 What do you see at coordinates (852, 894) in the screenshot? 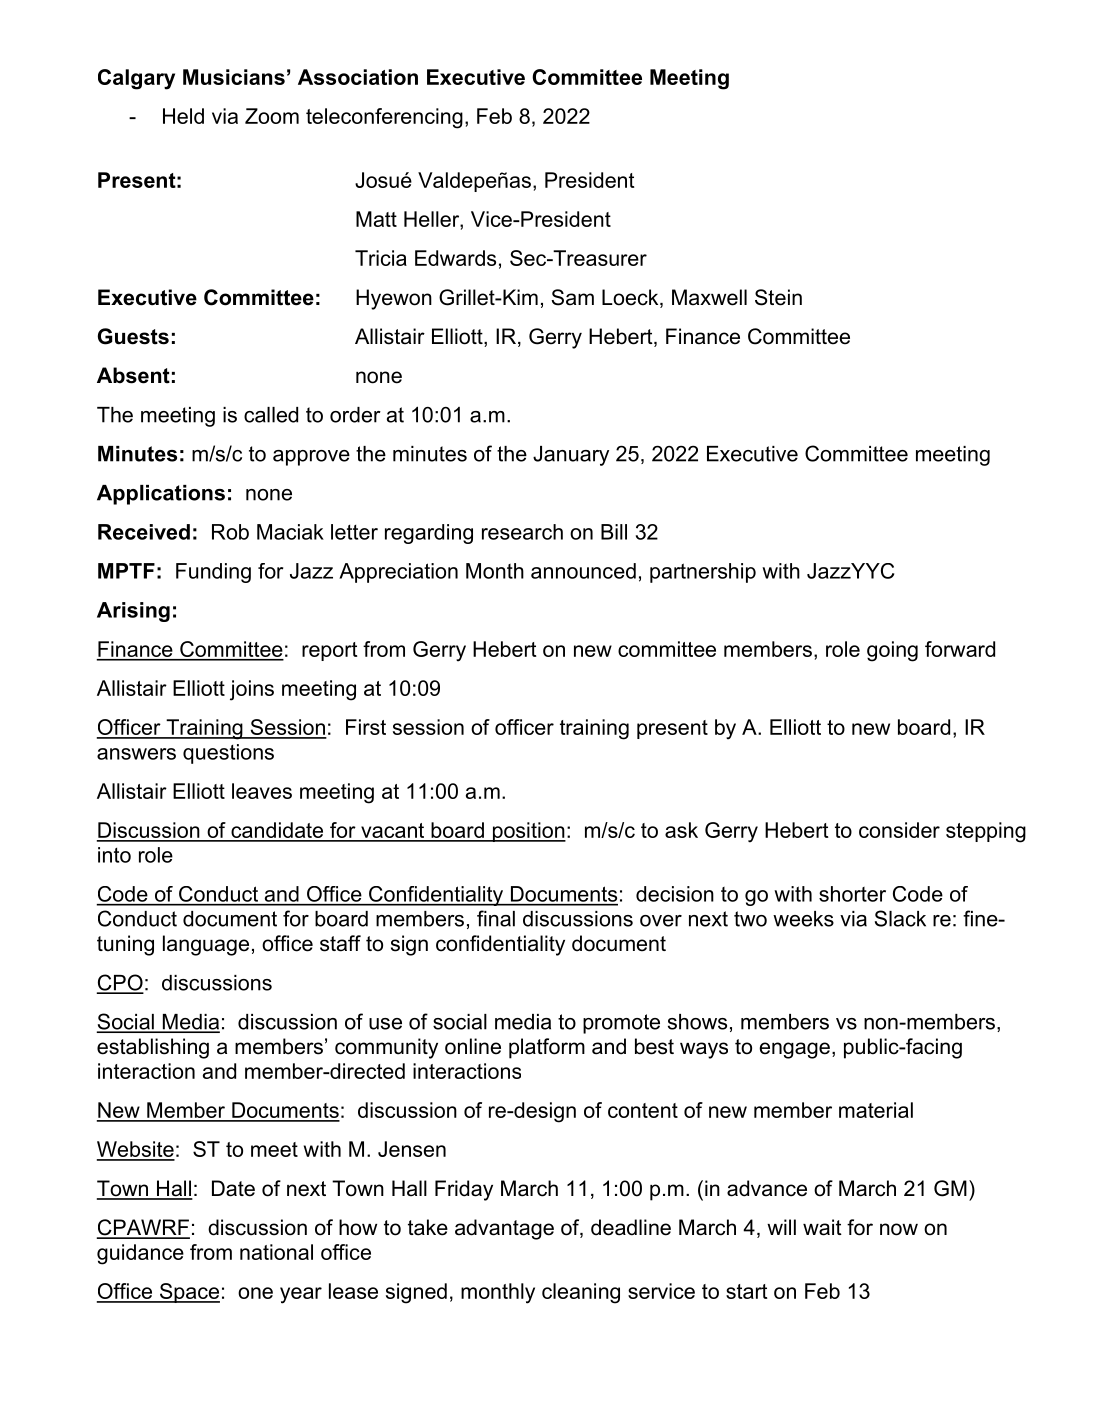
I see `shorter` at bounding box center [852, 894].
